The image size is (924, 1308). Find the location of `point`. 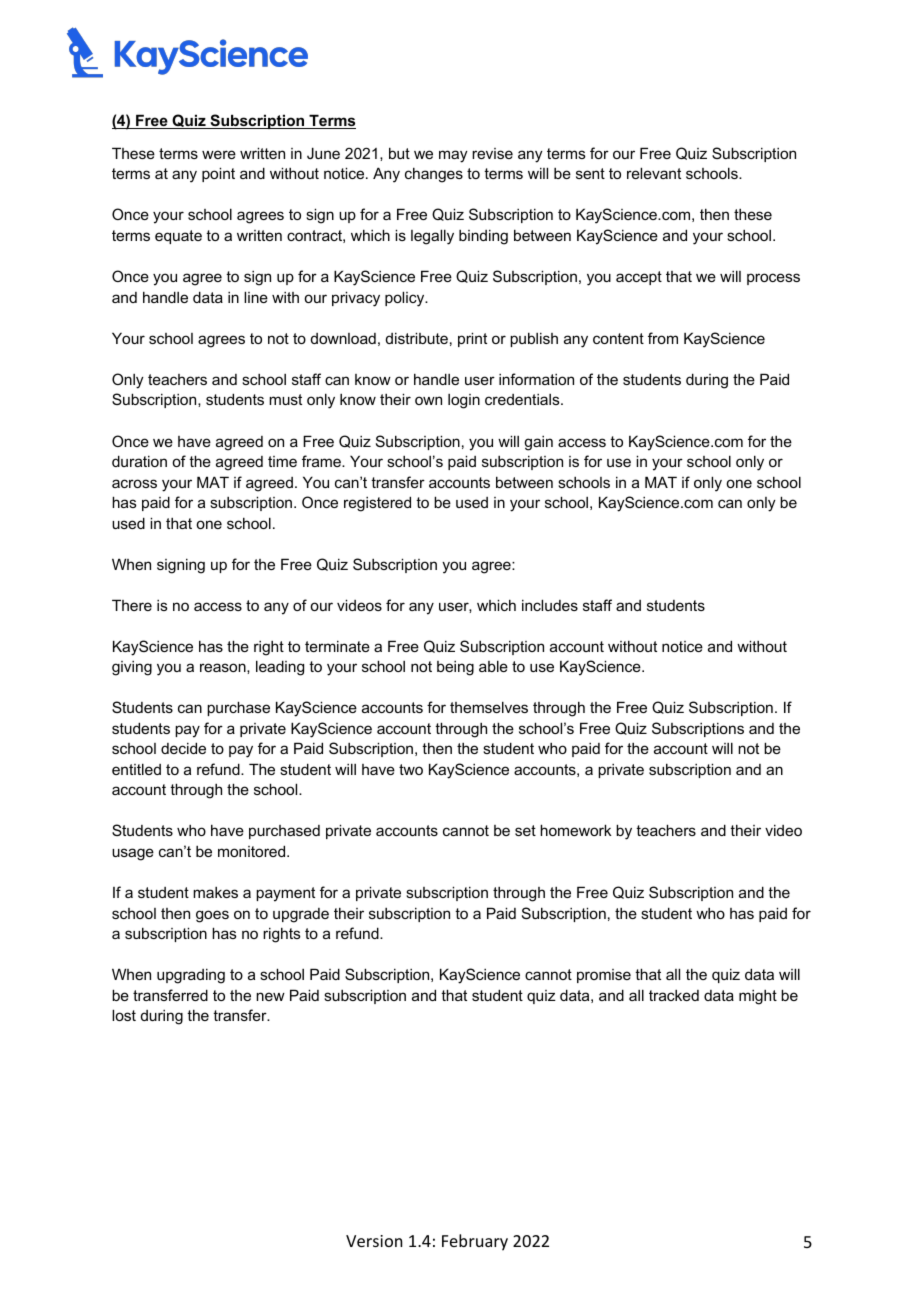

point is located at coordinates (218, 174).
